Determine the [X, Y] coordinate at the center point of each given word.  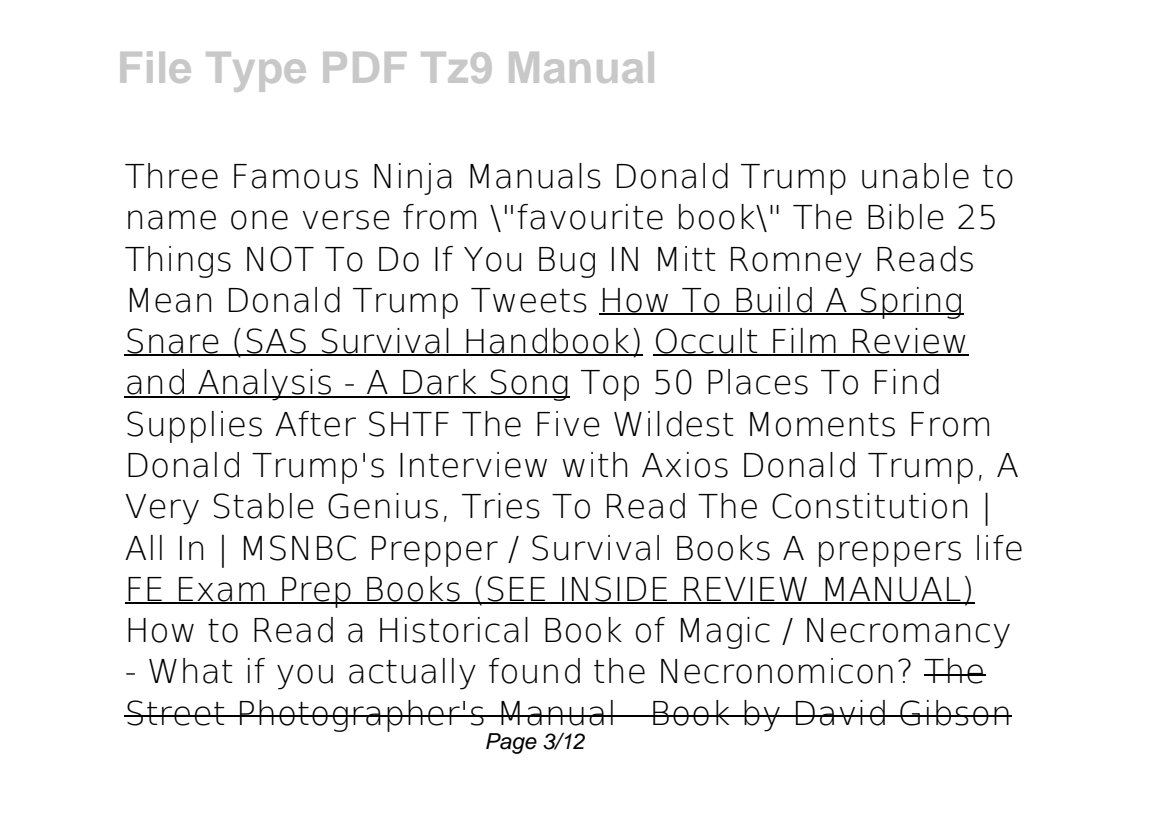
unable [915, 176]
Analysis [264, 385]
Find [907, 382]
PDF [364, 67]
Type [256, 72]
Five [568, 424]
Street [176, 713]
